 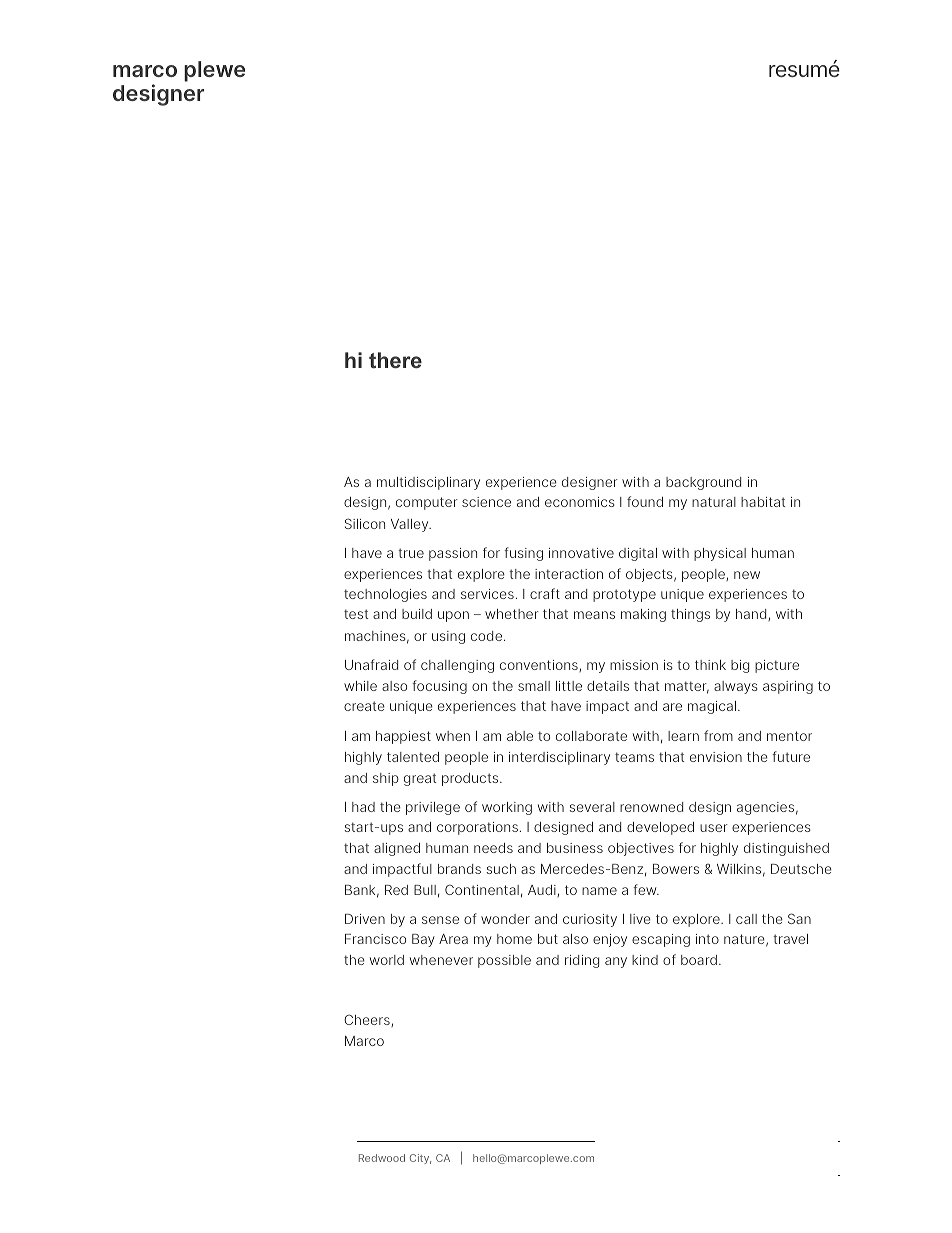 I want to click on means, so click(x=594, y=615).
